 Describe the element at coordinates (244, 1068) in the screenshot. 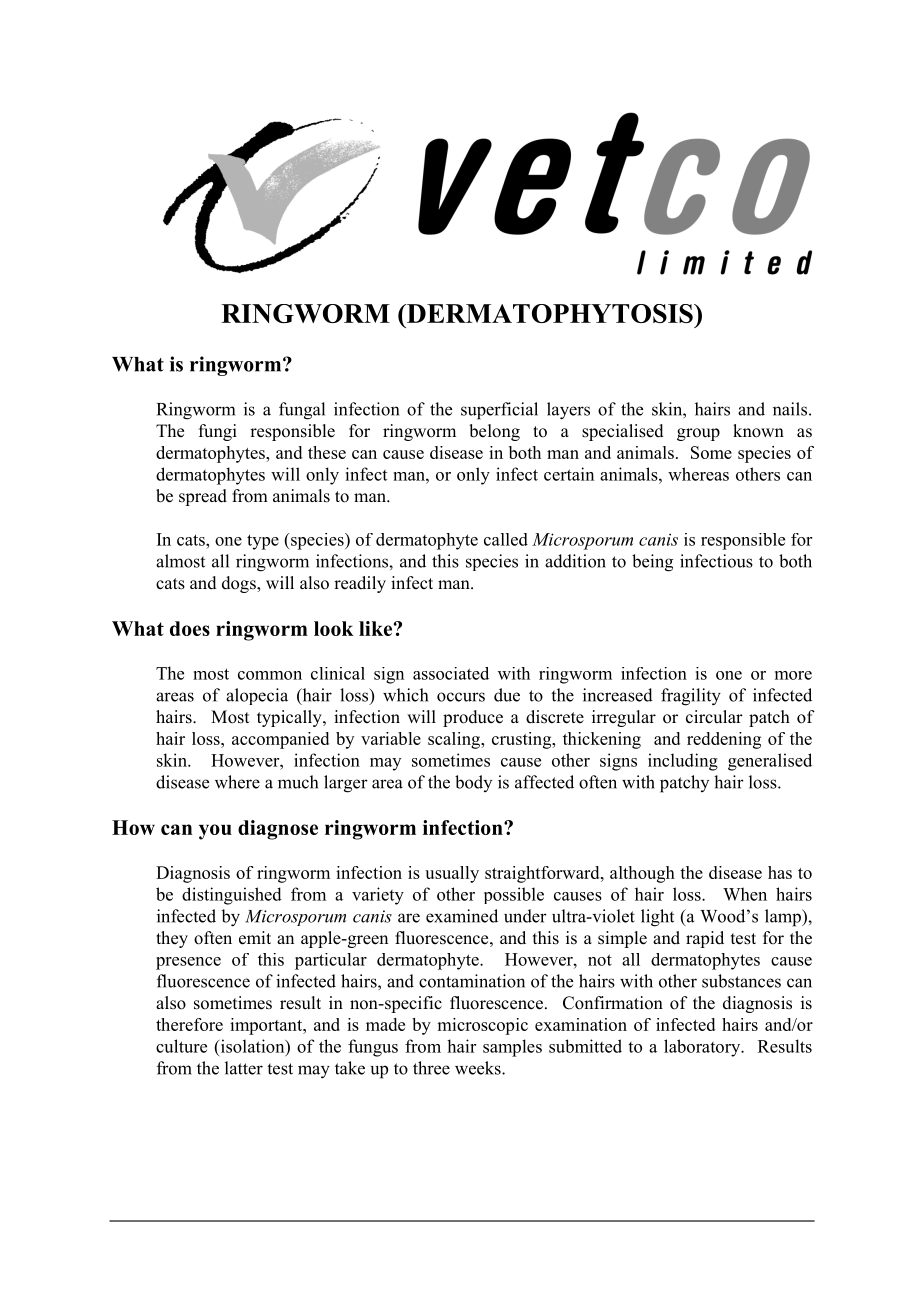

I see `latter` at that location.
